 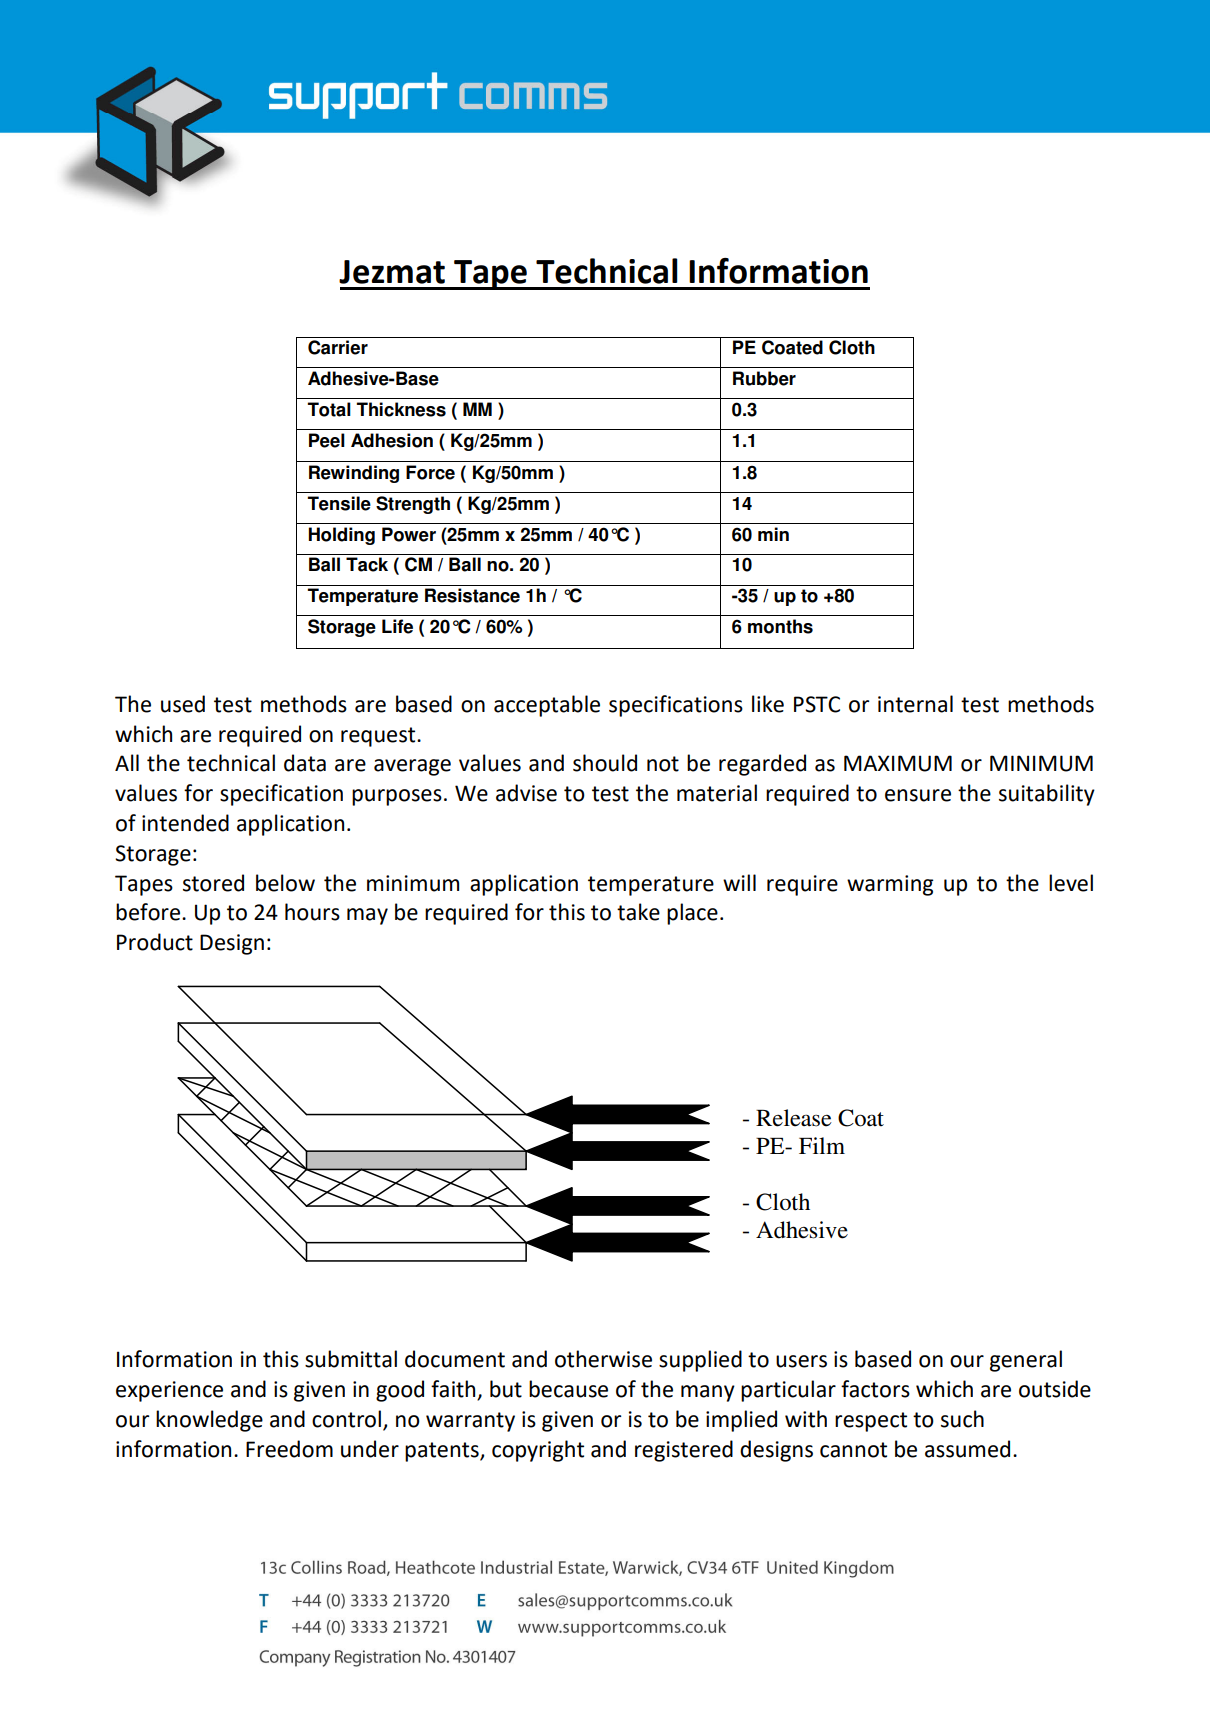 I want to click on Product, so click(x=155, y=942).
